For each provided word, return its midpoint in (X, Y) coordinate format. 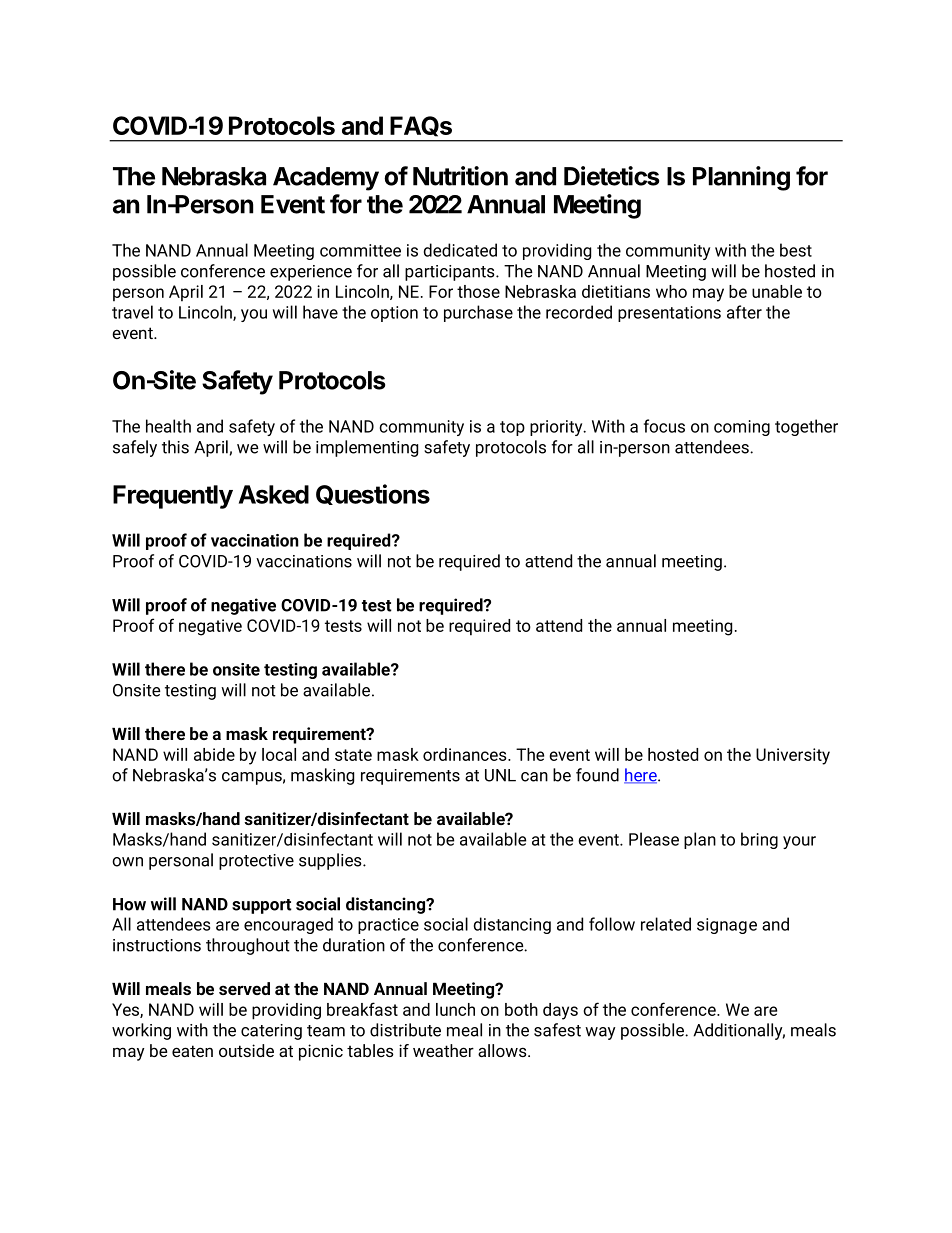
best (796, 250)
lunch (455, 1009)
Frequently (173, 497)
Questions (373, 494)
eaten (192, 1051)
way (600, 1033)
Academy (326, 179)
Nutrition (460, 176)
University (793, 756)
